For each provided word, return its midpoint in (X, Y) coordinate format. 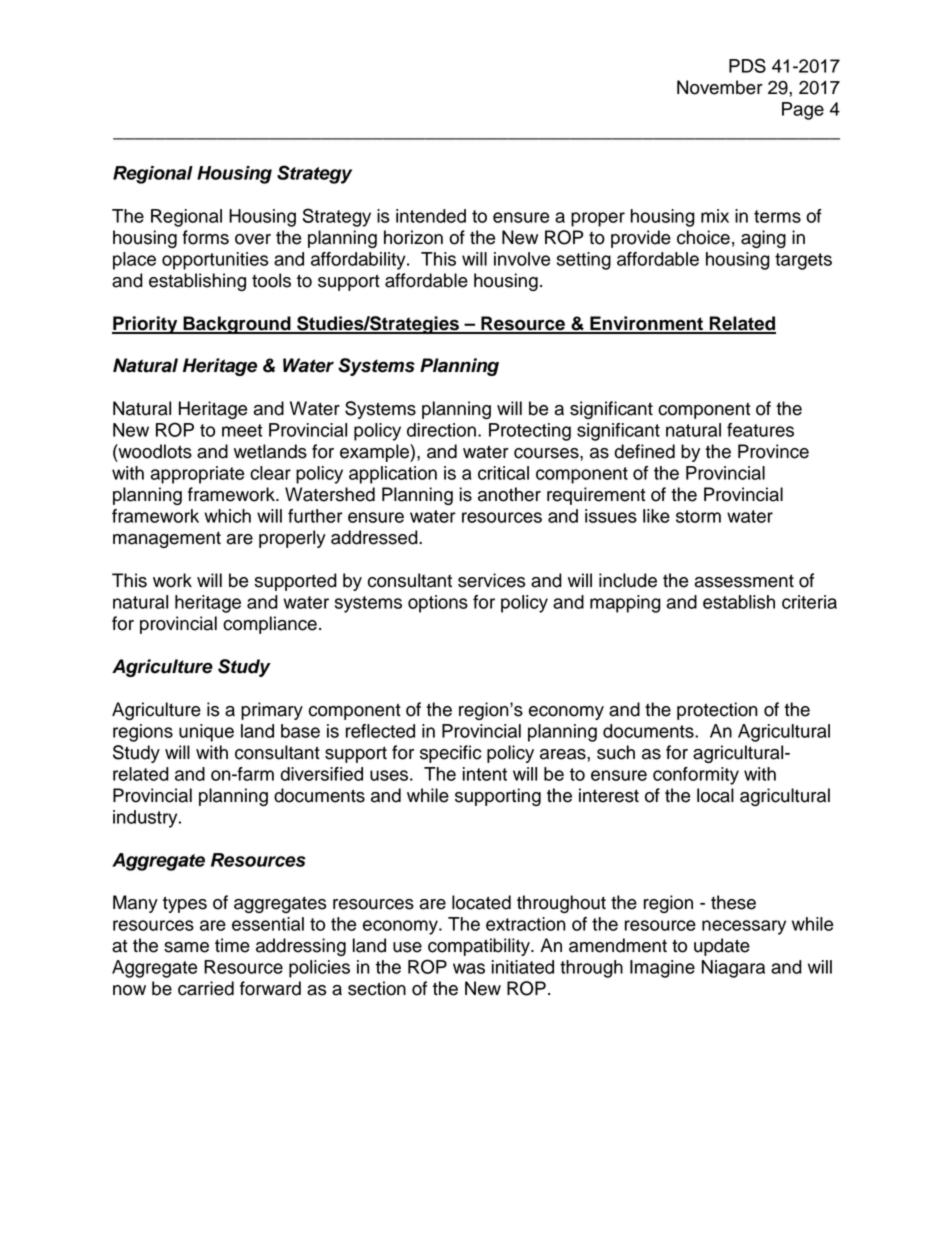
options (438, 604)
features (760, 430)
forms (205, 237)
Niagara (733, 969)
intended (431, 216)
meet (242, 430)
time (232, 945)
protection (717, 711)
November (720, 87)
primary (272, 711)
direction (441, 430)
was (469, 968)
